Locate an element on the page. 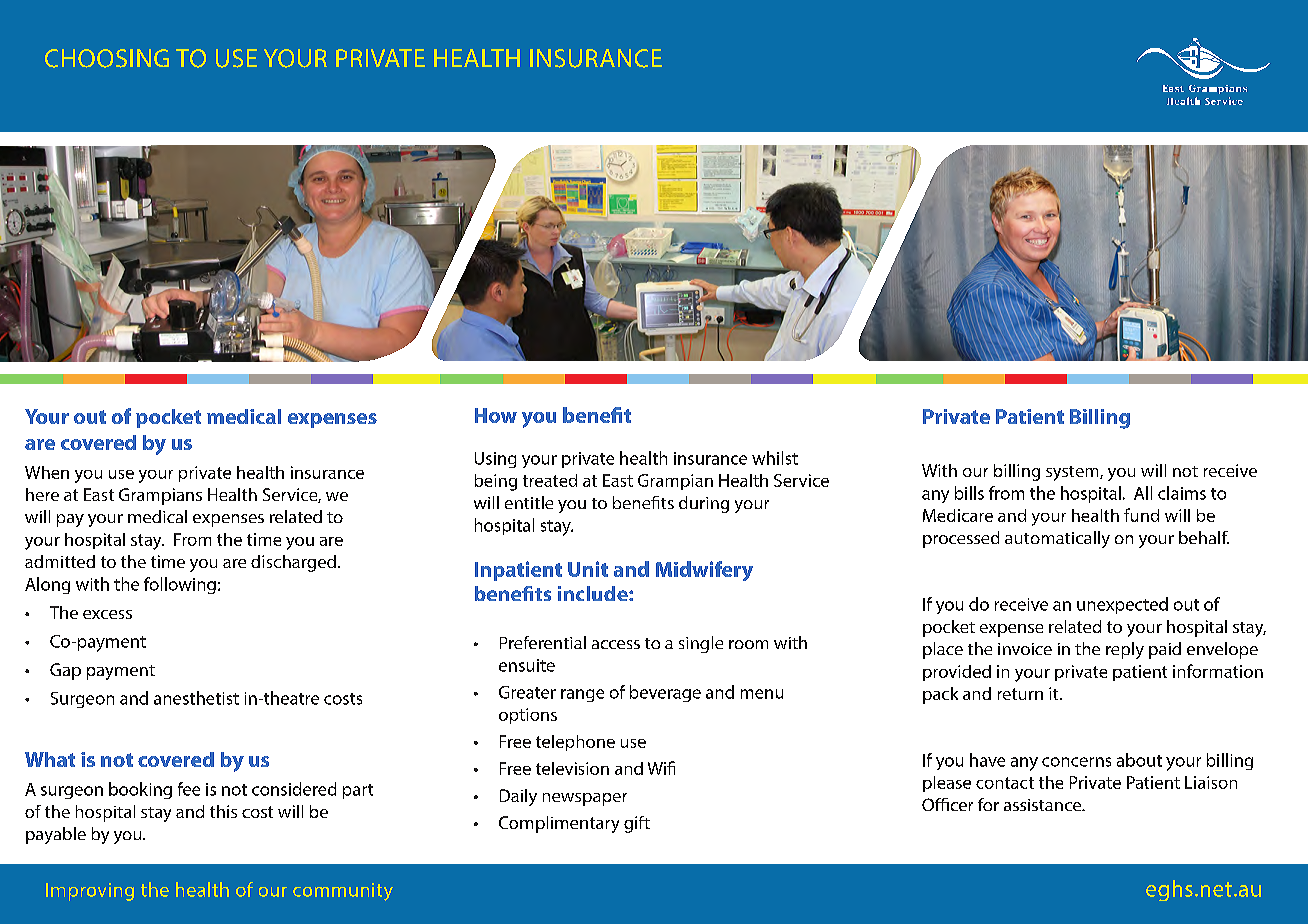 This page has height=924, width=1308. system is located at coordinates (1073, 473).
